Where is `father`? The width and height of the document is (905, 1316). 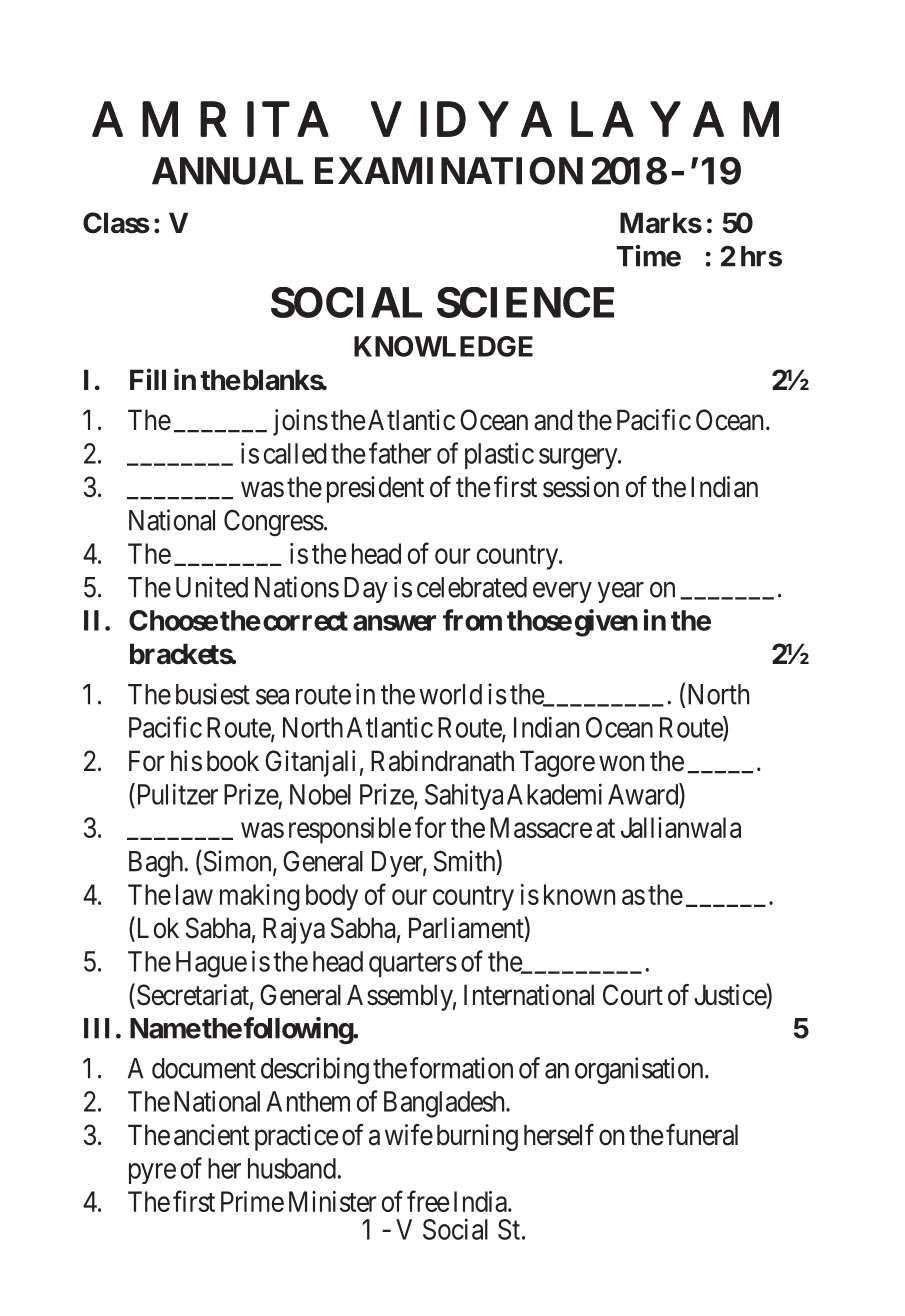 father is located at coordinates (400, 453).
